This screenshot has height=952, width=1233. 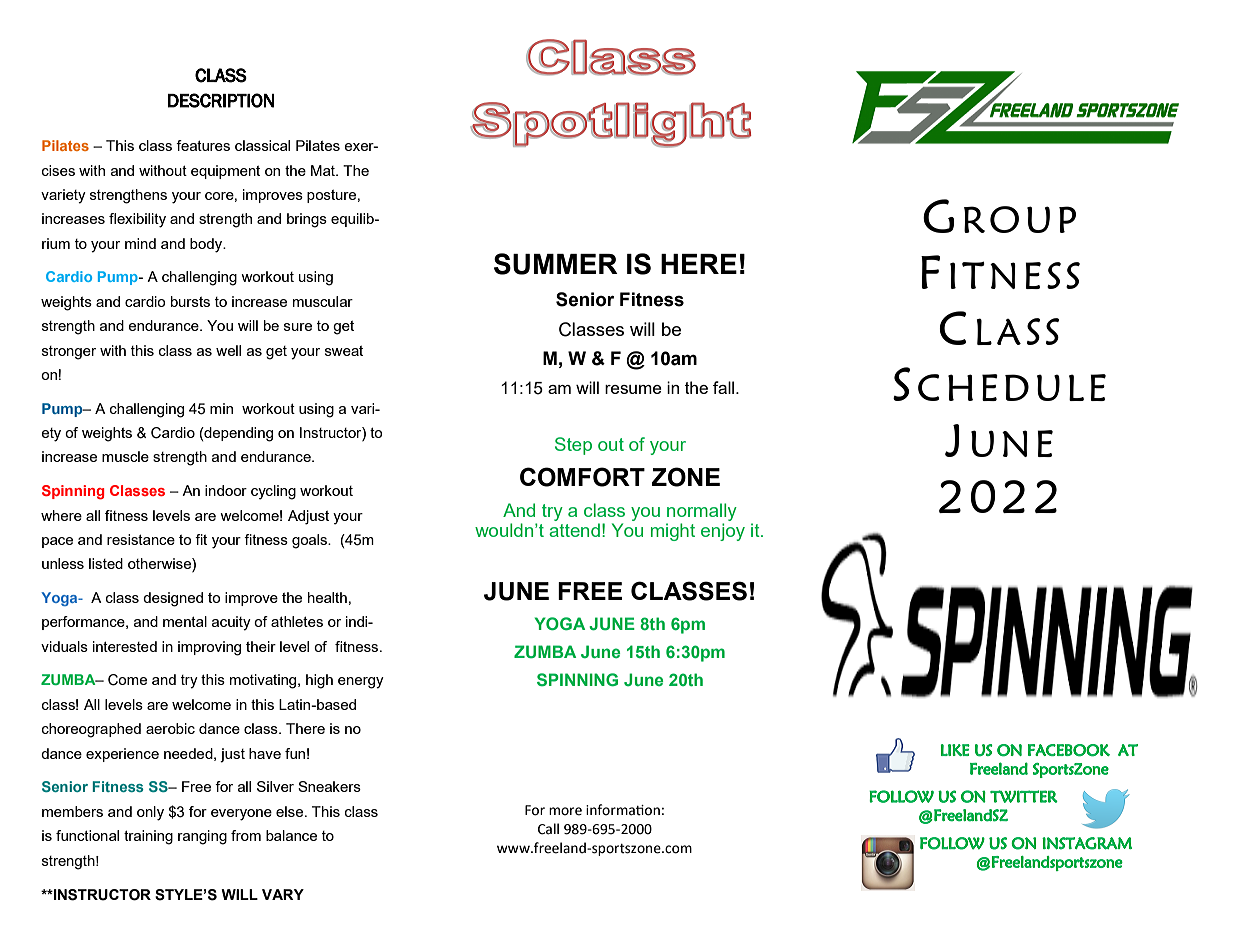 What do you see at coordinates (221, 100) in the screenshot?
I see `DESCRIPTION` at bounding box center [221, 100].
